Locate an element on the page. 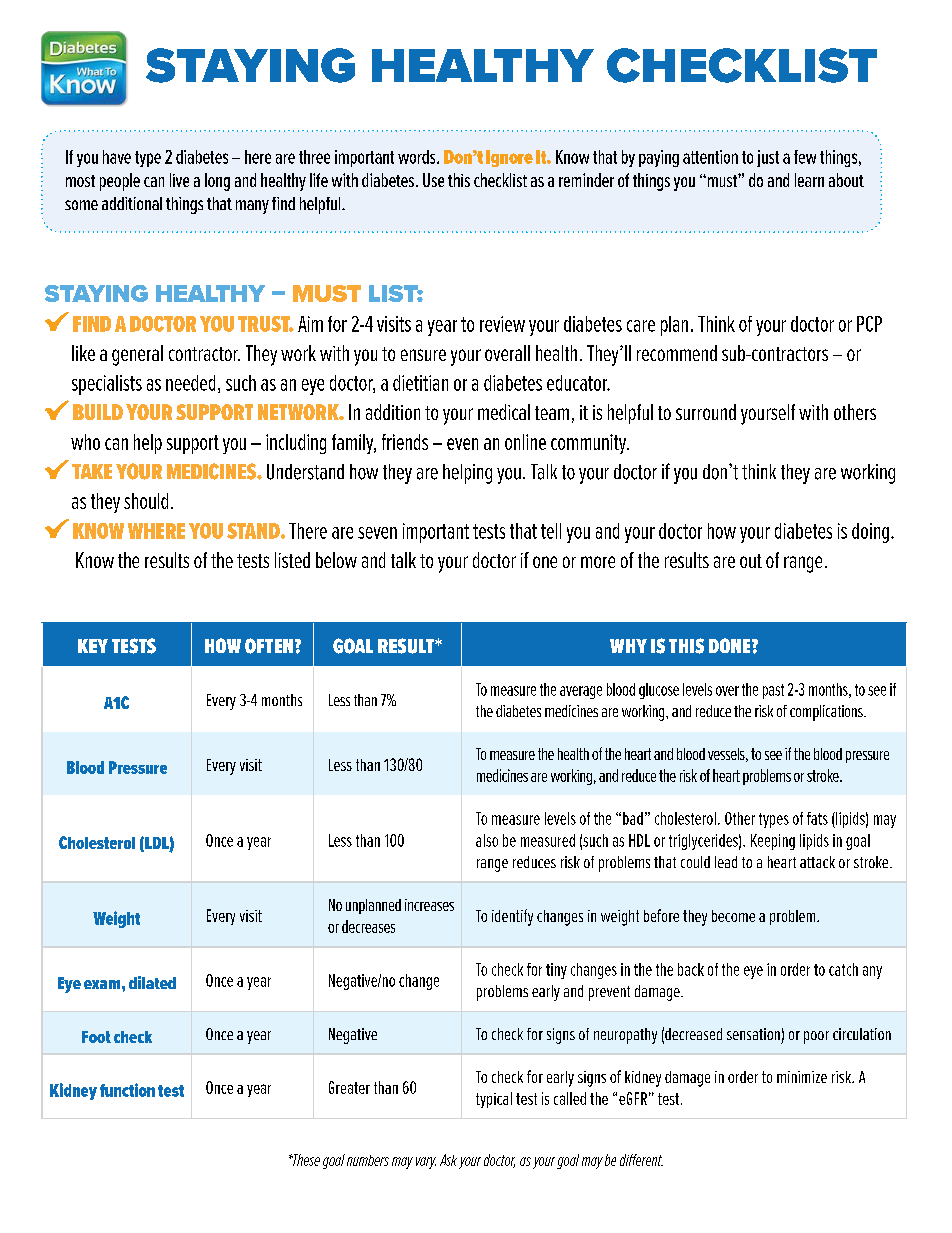  tell is located at coordinates (551, 531).
